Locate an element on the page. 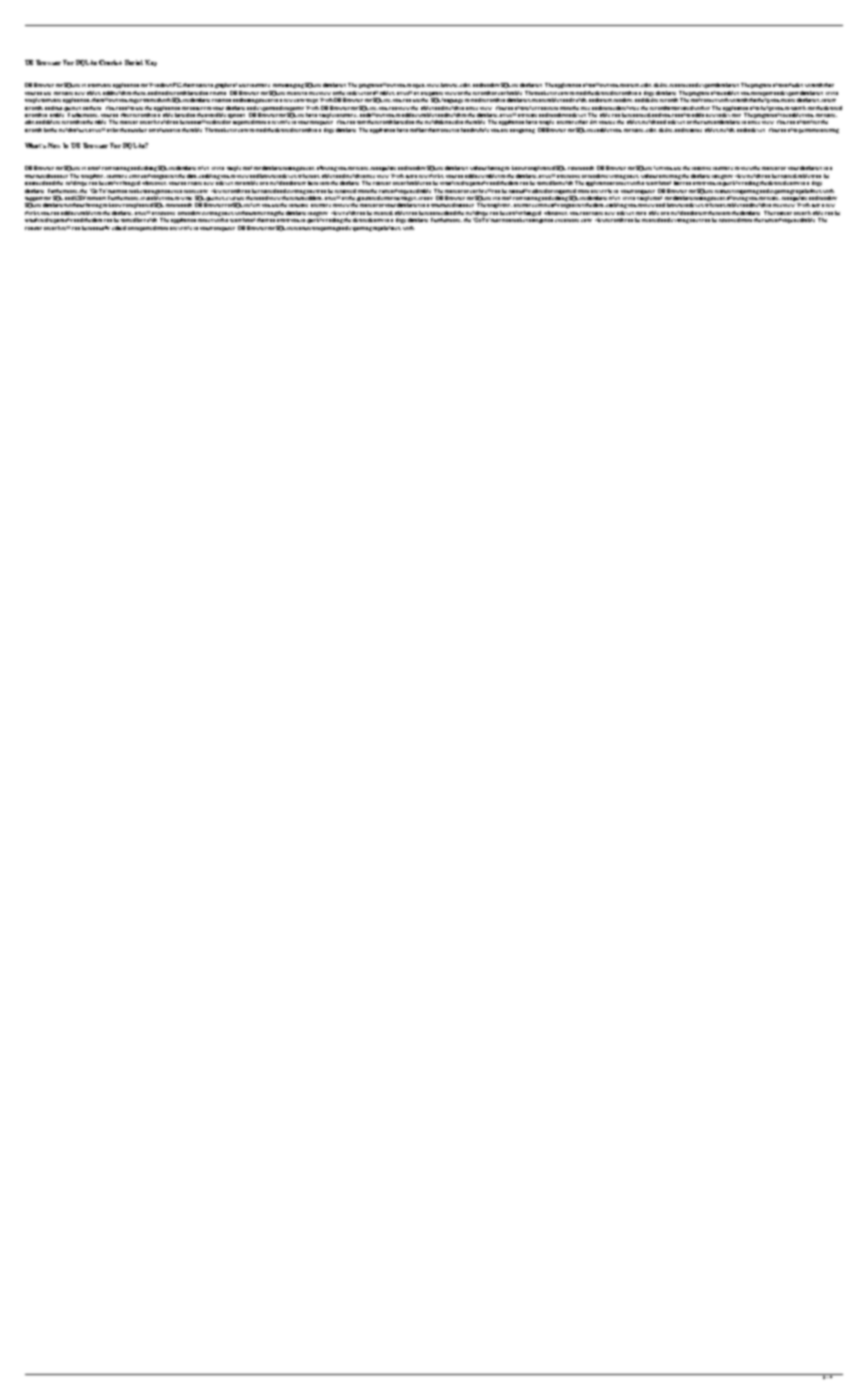  Key is located at coordinates (151, 63).
